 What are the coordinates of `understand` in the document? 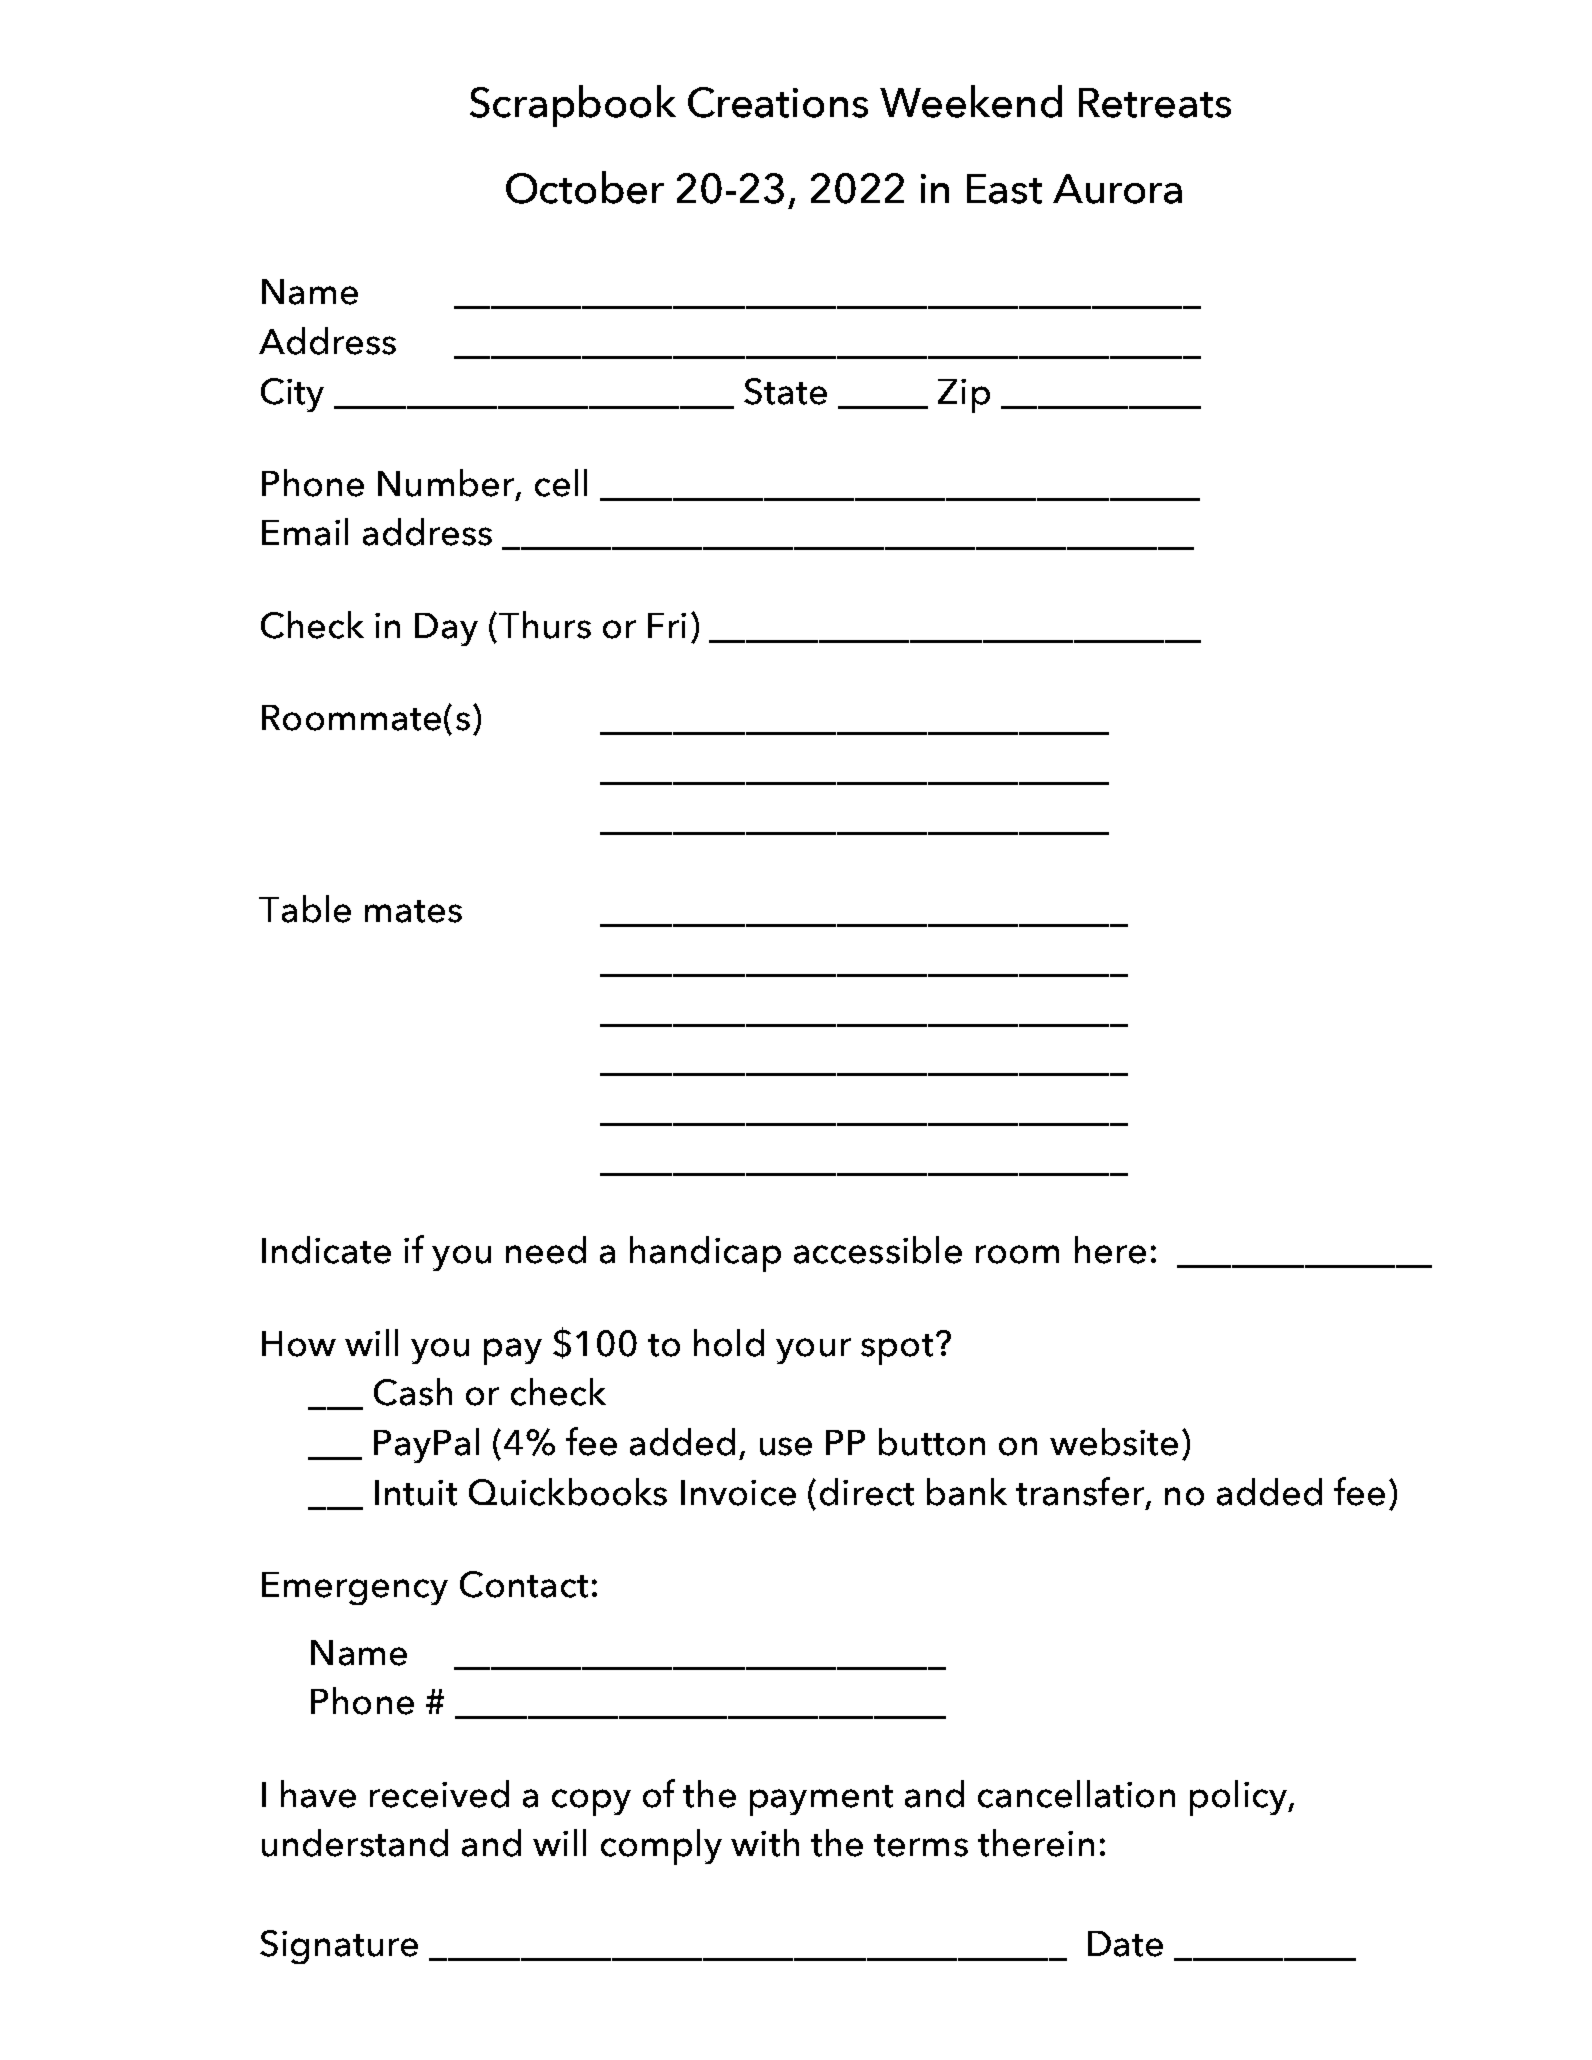 It's located at (355, 1843).
